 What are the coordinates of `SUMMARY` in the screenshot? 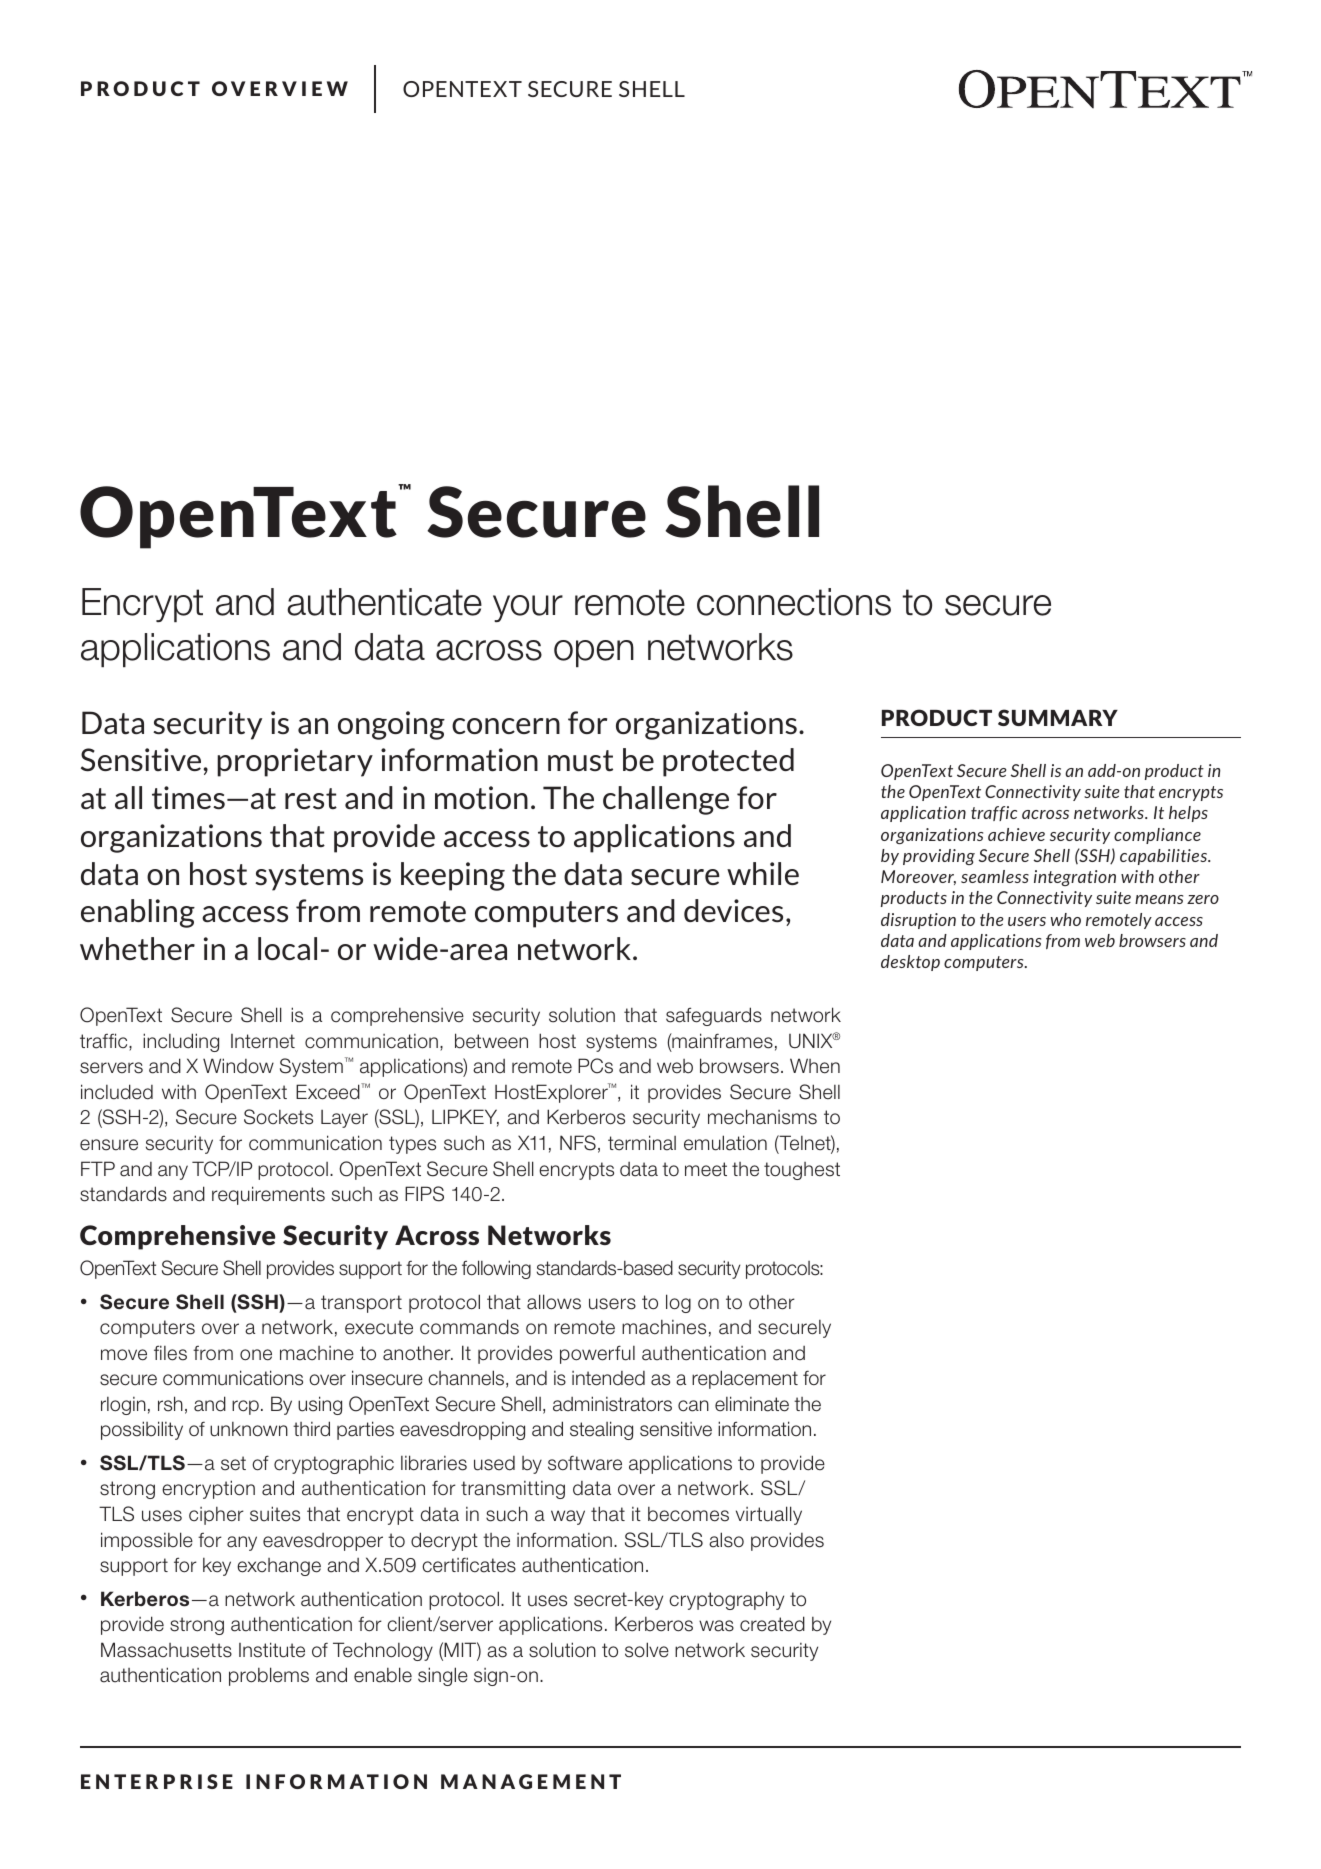 It's located at (1058, 717).
